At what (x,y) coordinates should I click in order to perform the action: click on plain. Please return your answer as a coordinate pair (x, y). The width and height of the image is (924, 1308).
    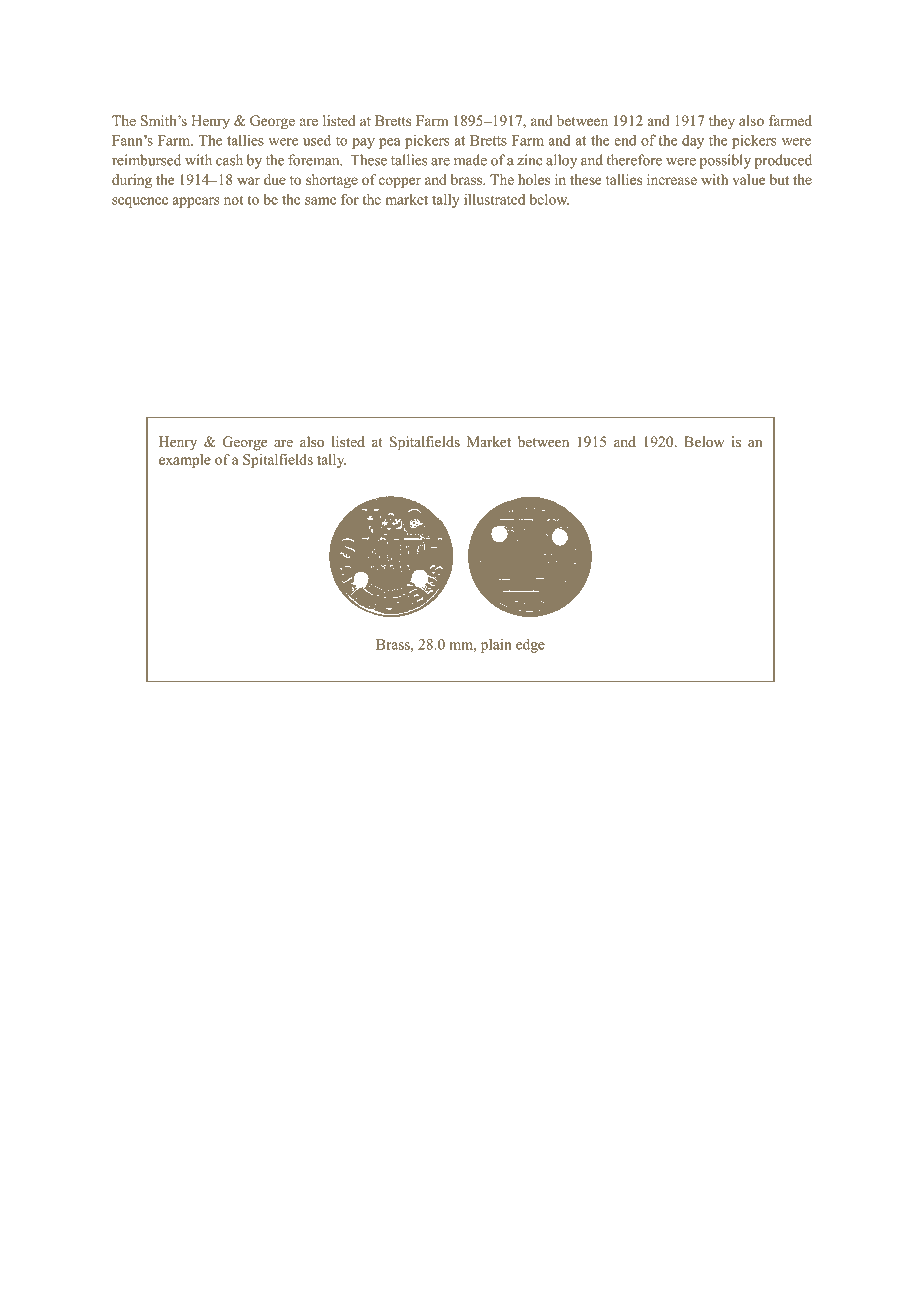
    Looking at the image, I should click on (496, 645).
